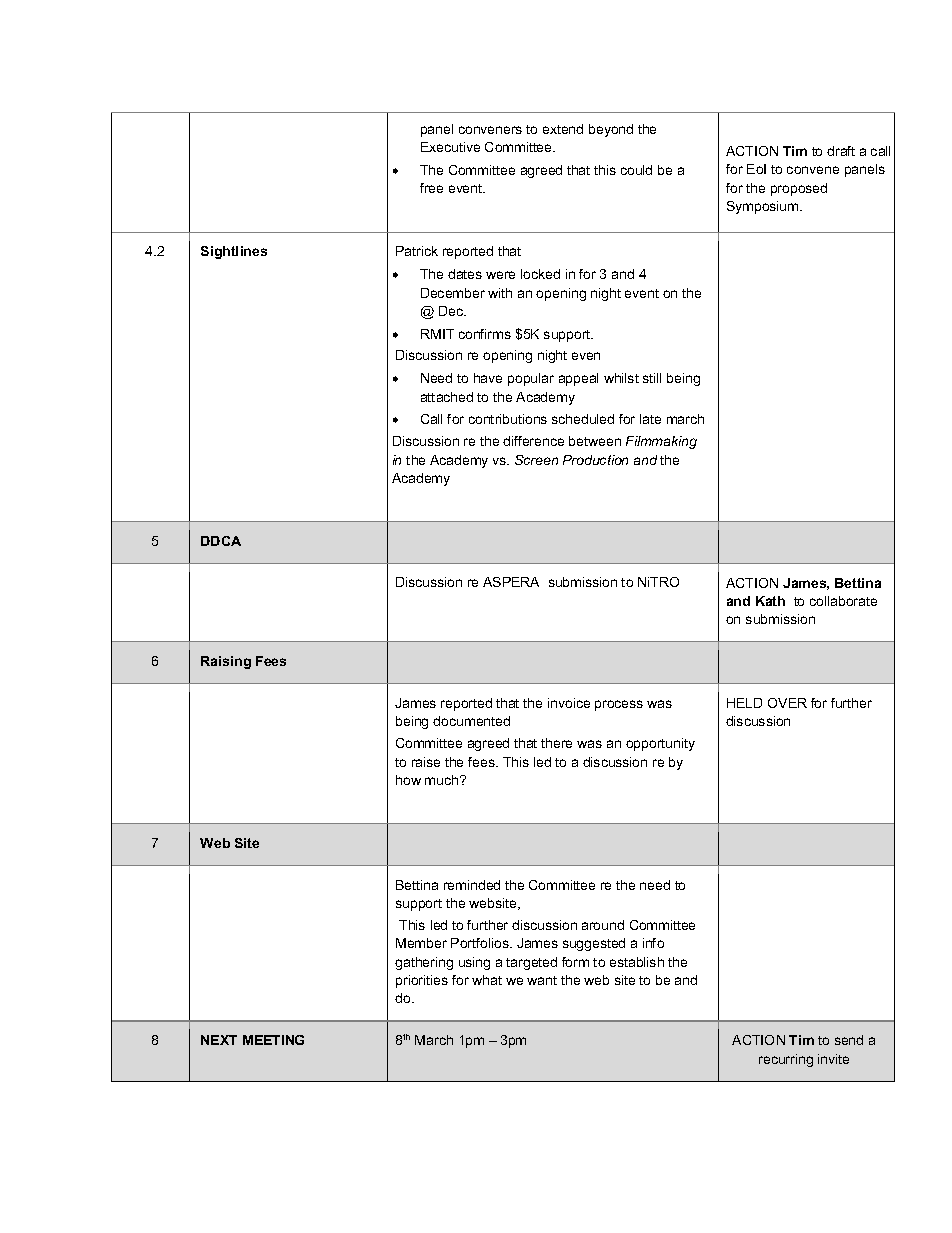 The width and height of the document is (952, 1233). Describe the element at coordinates (542, 980) in the document. I see `want` at that location.
